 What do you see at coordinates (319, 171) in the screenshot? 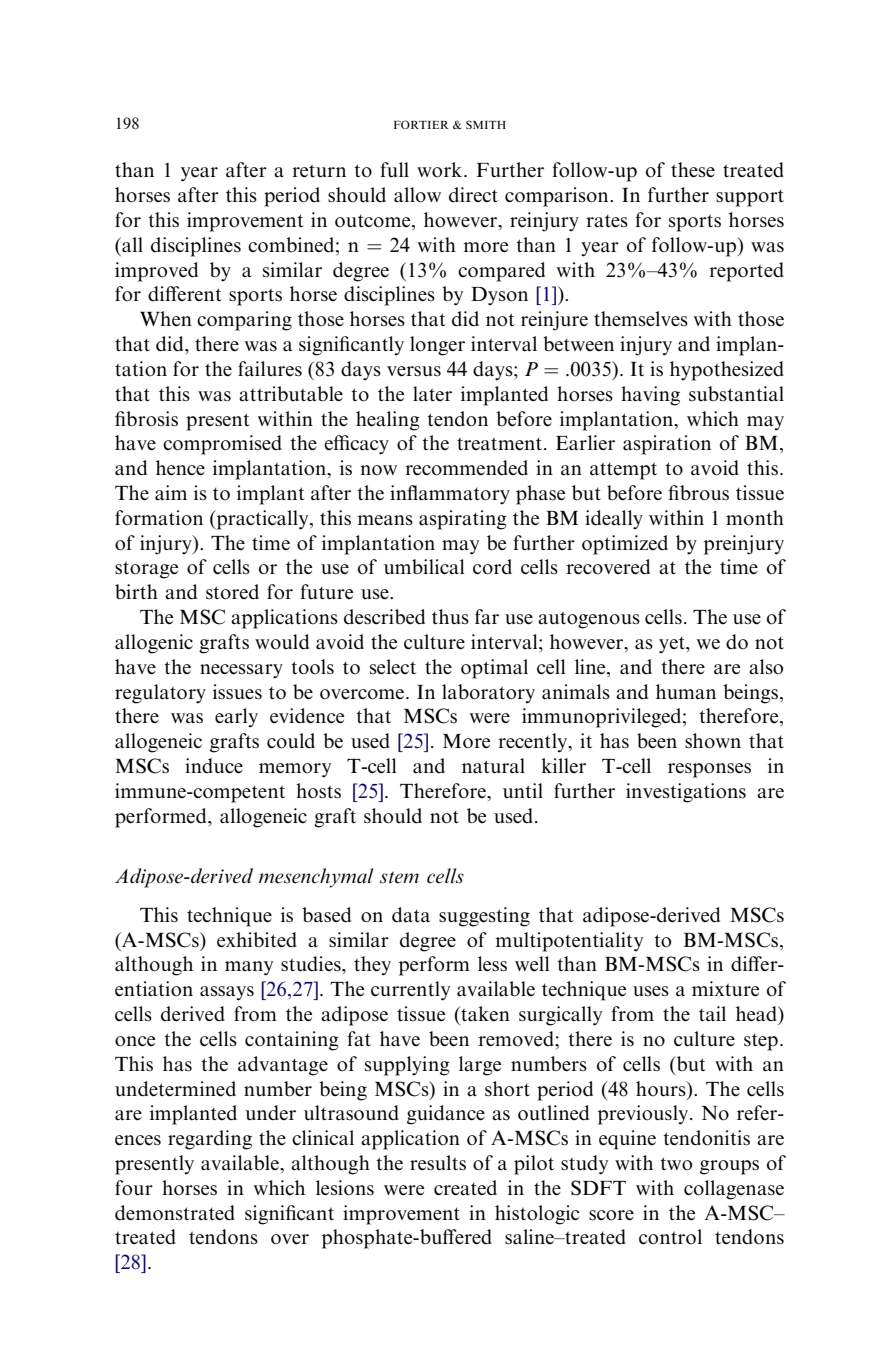
I see `return` at bounding box center [319, 171].
